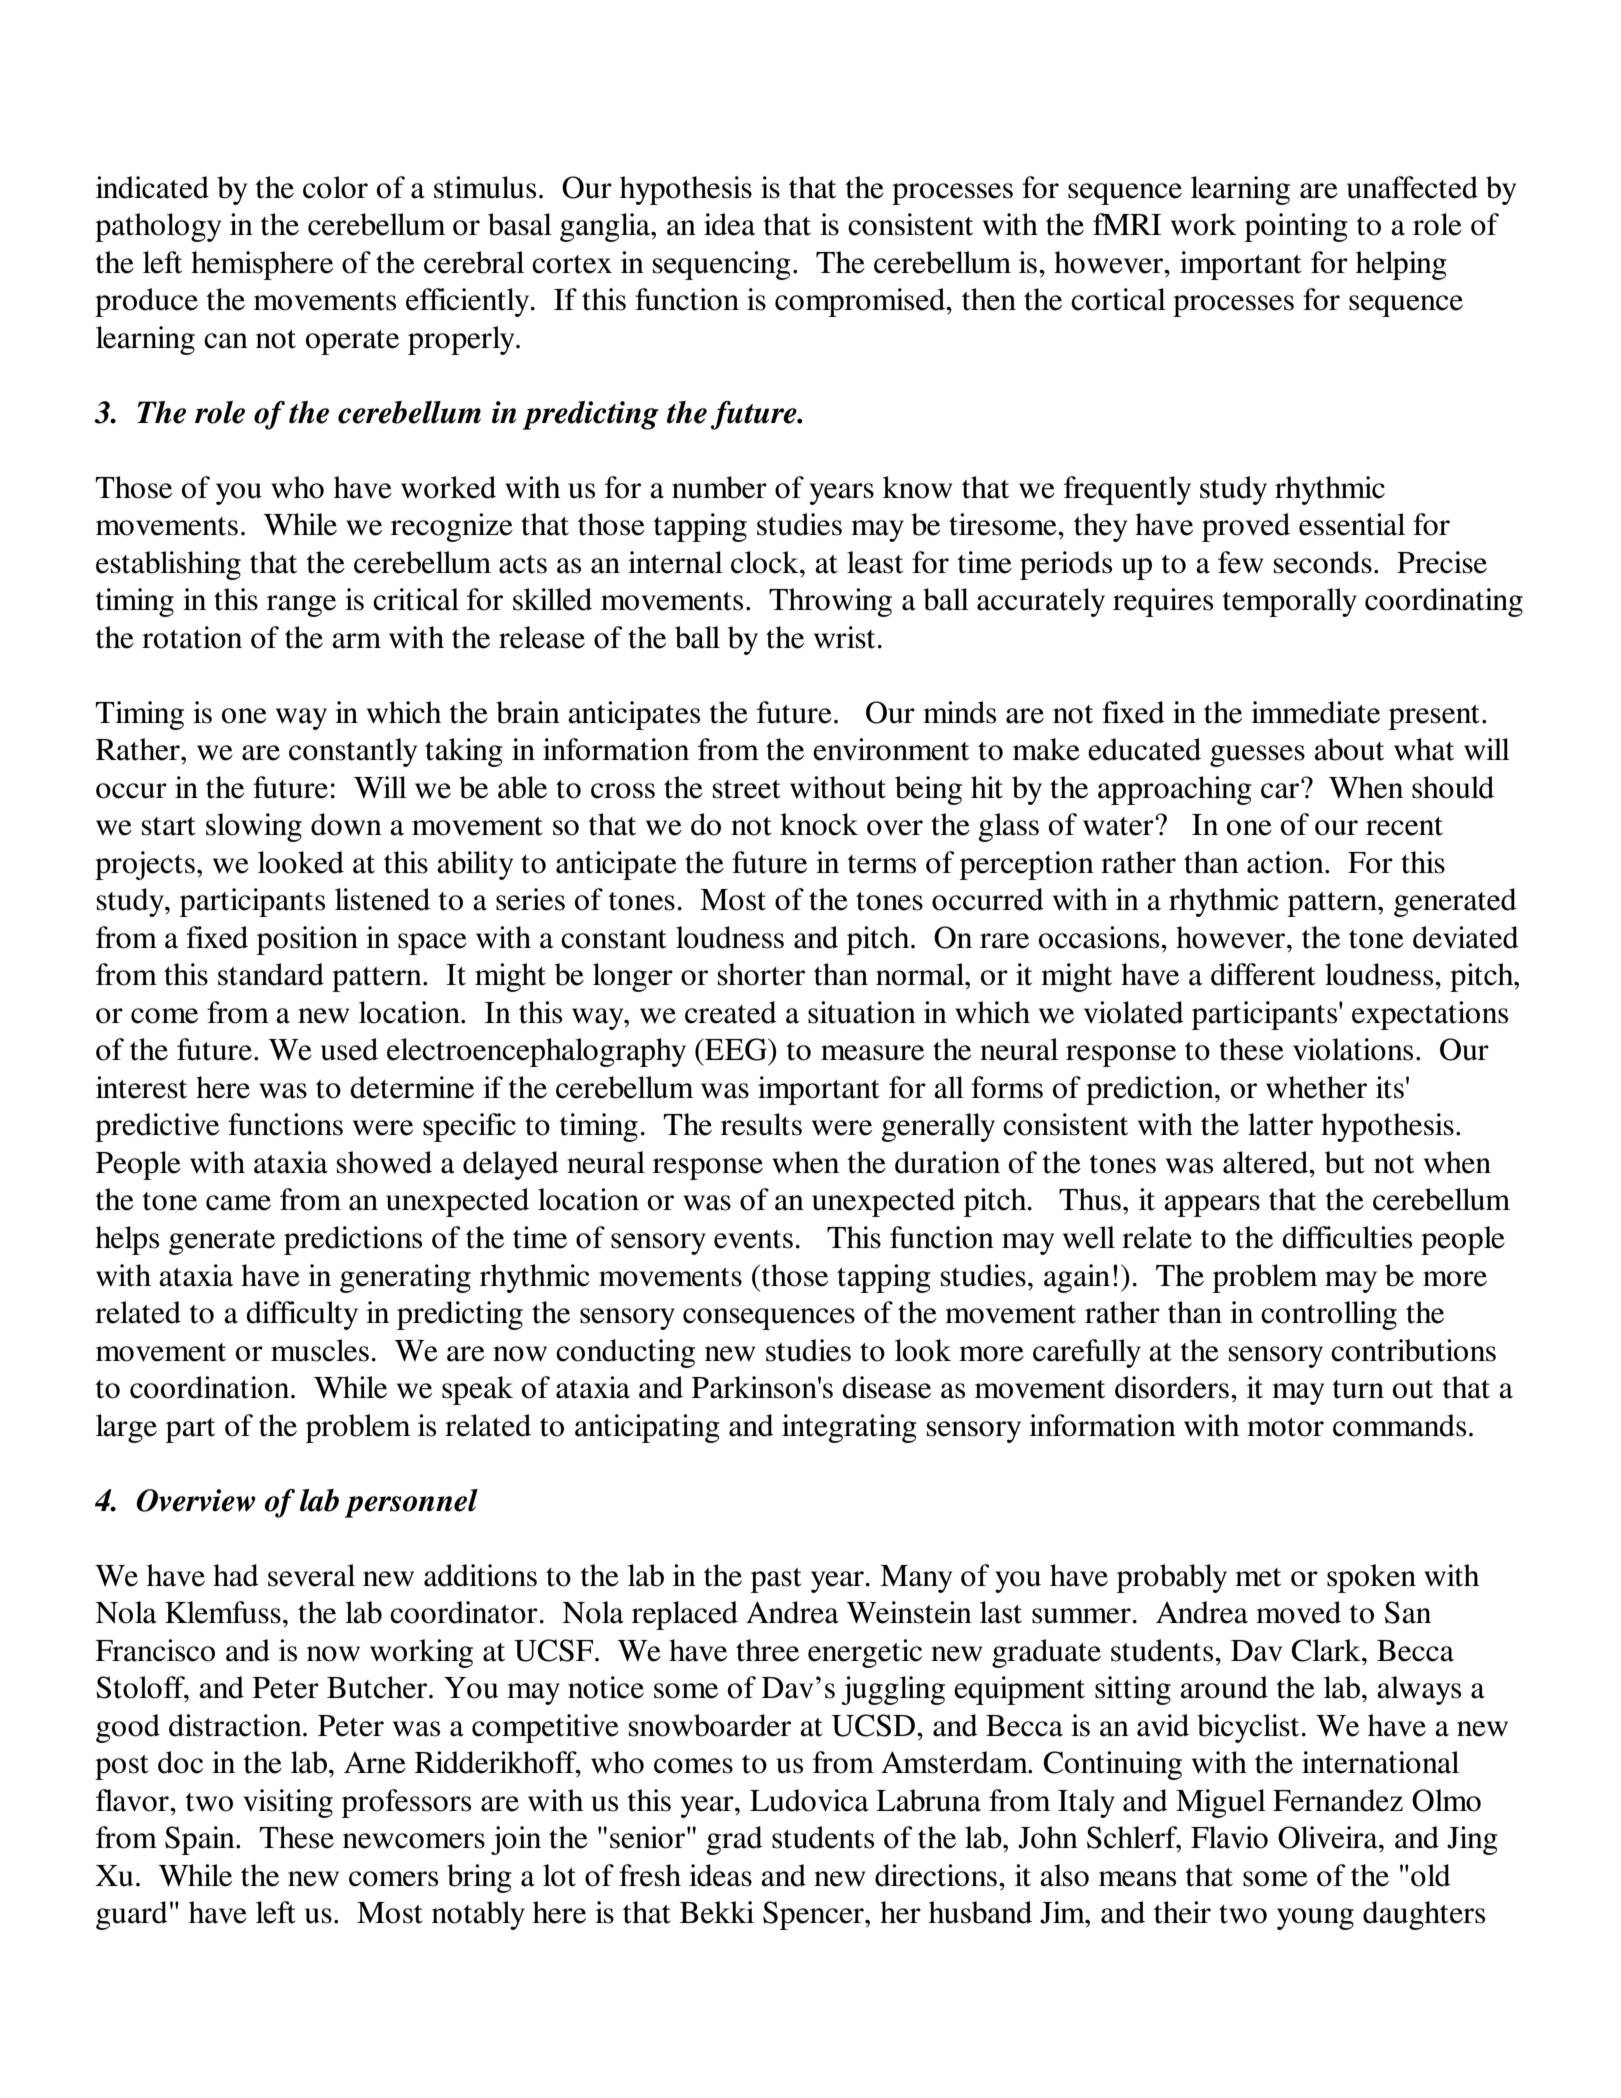 The image size is (1621, 2098). Describe the element at coordinates (1353, 1049) in the document. I see `violations` at that location.
